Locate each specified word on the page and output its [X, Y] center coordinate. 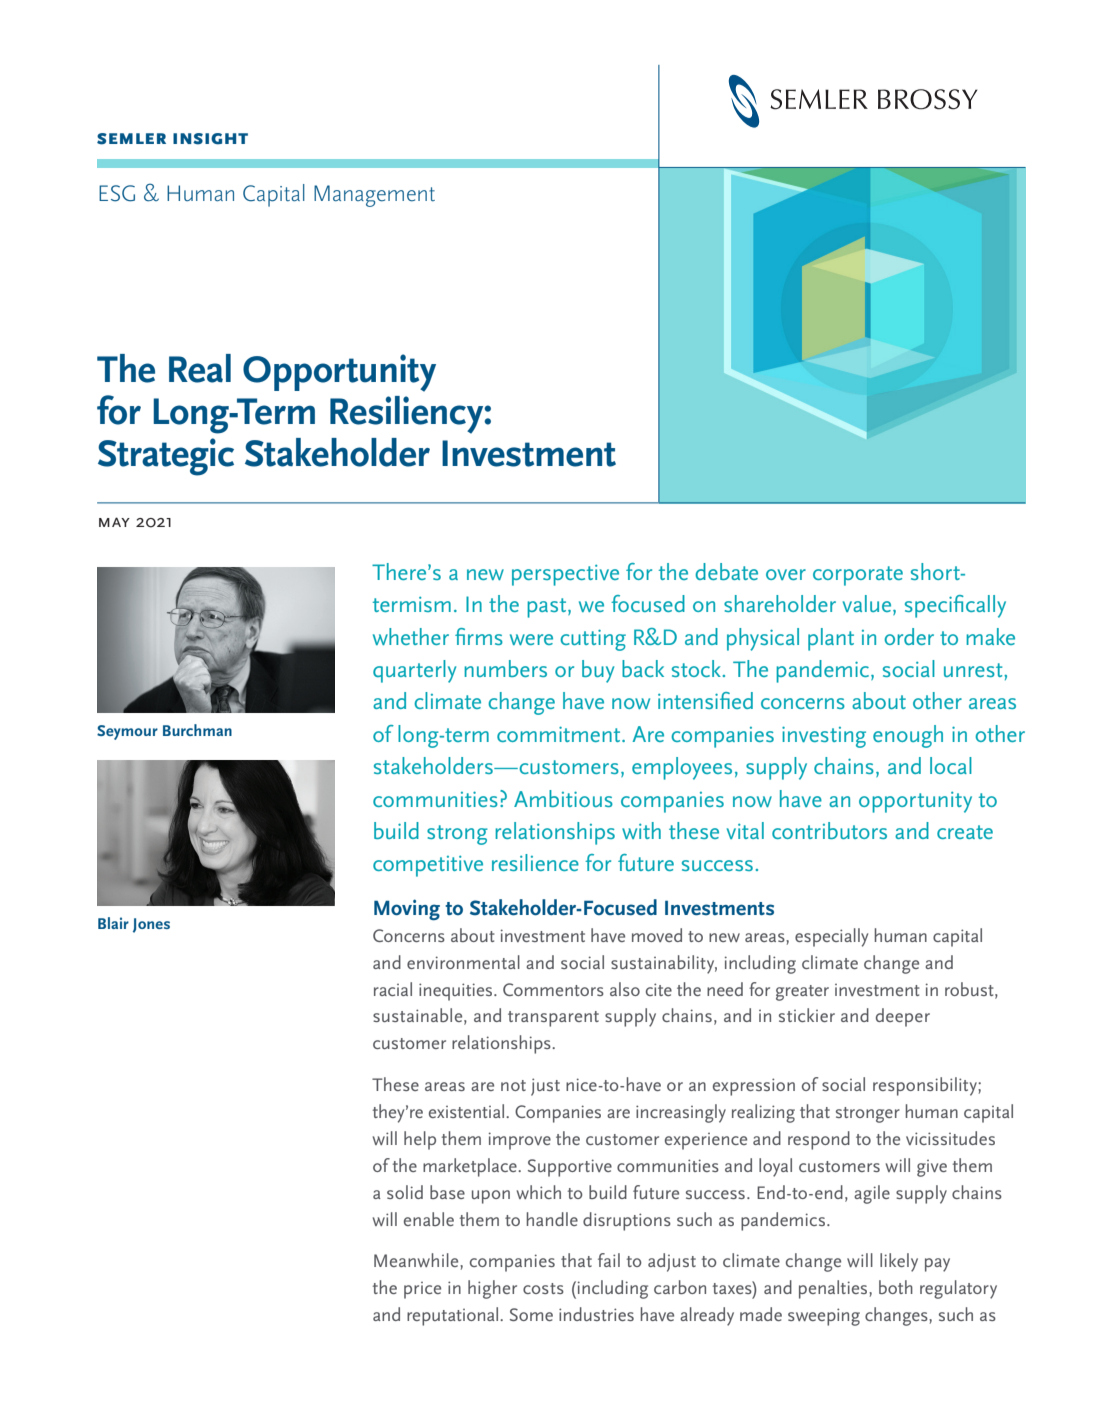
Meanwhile [417, 1260]
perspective [565, 575]
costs [543, 1288]
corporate [858, 576]
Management [374, 196]
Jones [151, 925]
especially [831, 937]
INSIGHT [210, 139]
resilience [535, 862]
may [114, 522]
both [896, 1287]
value [868, 605]
